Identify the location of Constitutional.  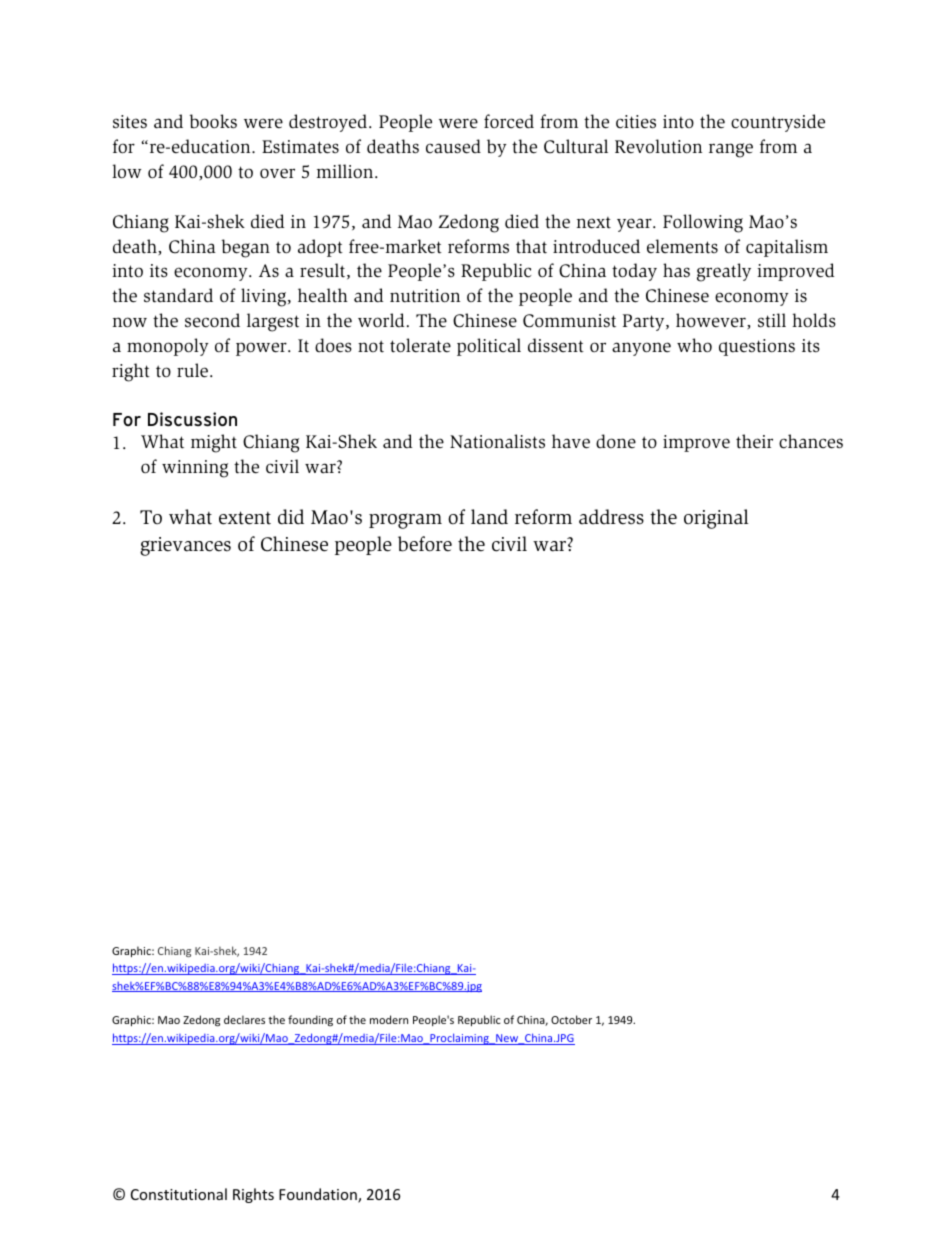
(179, 1194).
